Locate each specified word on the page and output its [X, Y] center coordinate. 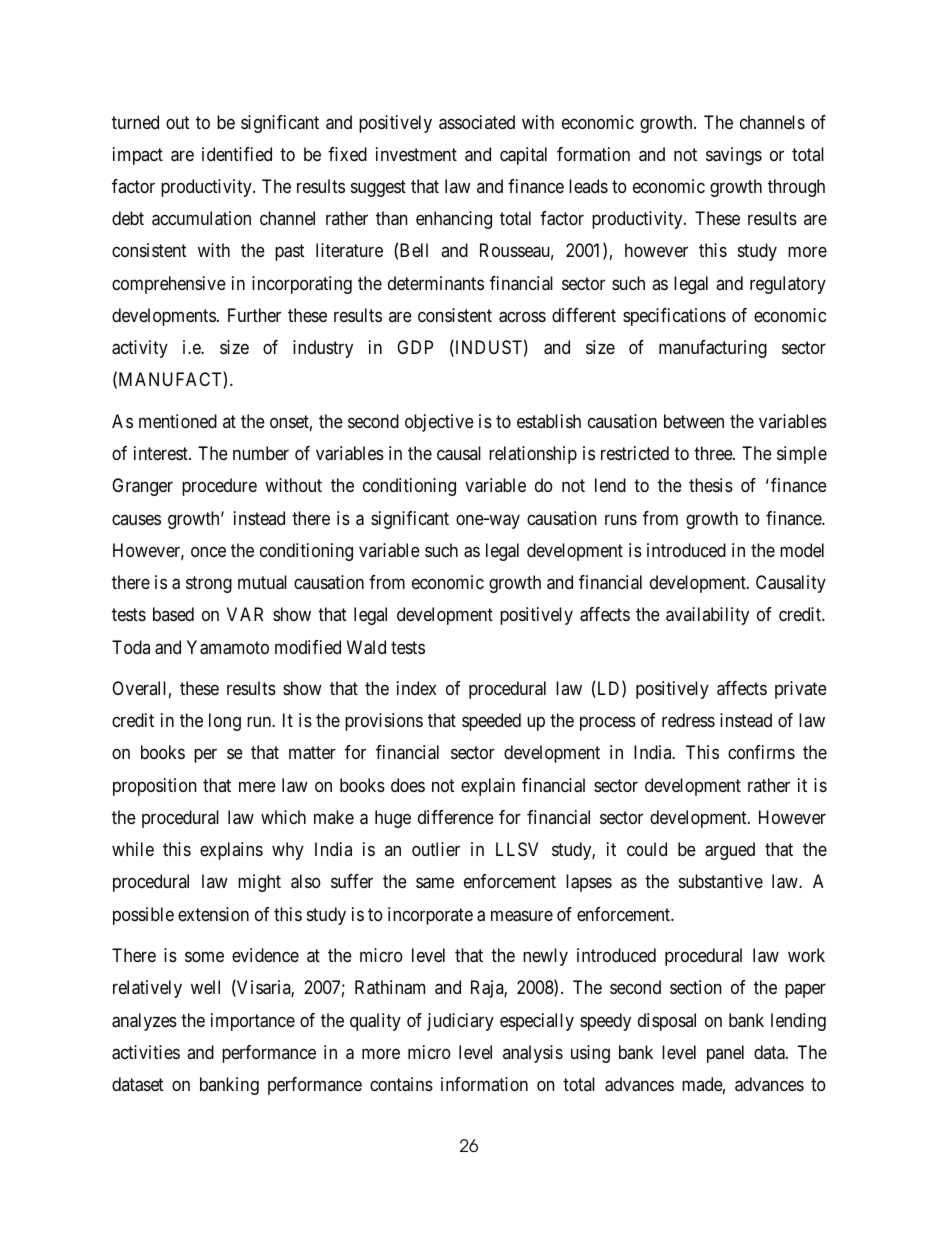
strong [209, 584]
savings [734, 156]
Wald [366, 647]
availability [707, 616]
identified [237, 154]
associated [477, 122]
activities [146, 1052]
